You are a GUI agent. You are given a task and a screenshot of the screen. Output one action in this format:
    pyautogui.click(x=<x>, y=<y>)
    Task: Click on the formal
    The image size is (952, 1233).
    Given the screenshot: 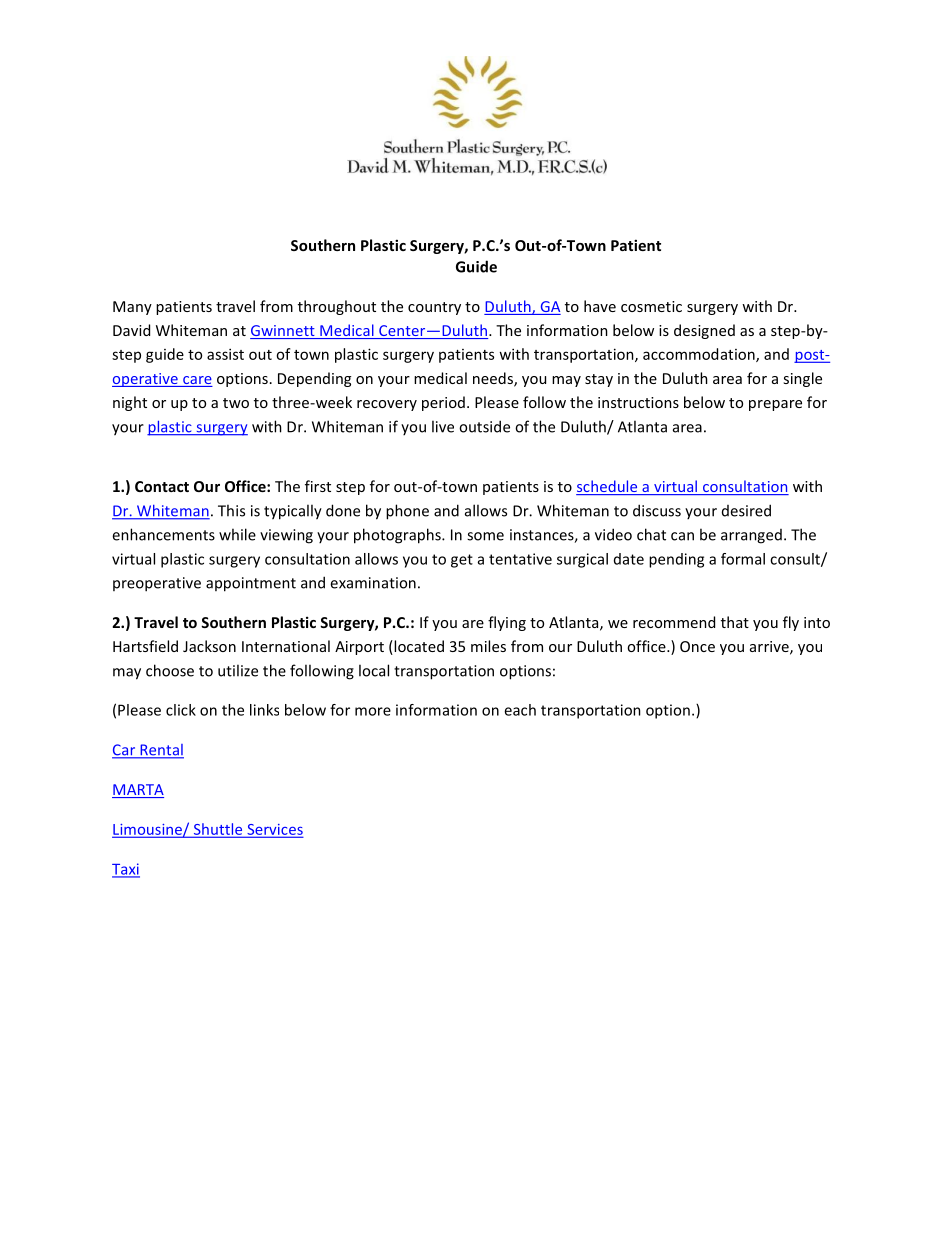 What is the action you would take?
    pyautogui.click(x=743, y=559)
